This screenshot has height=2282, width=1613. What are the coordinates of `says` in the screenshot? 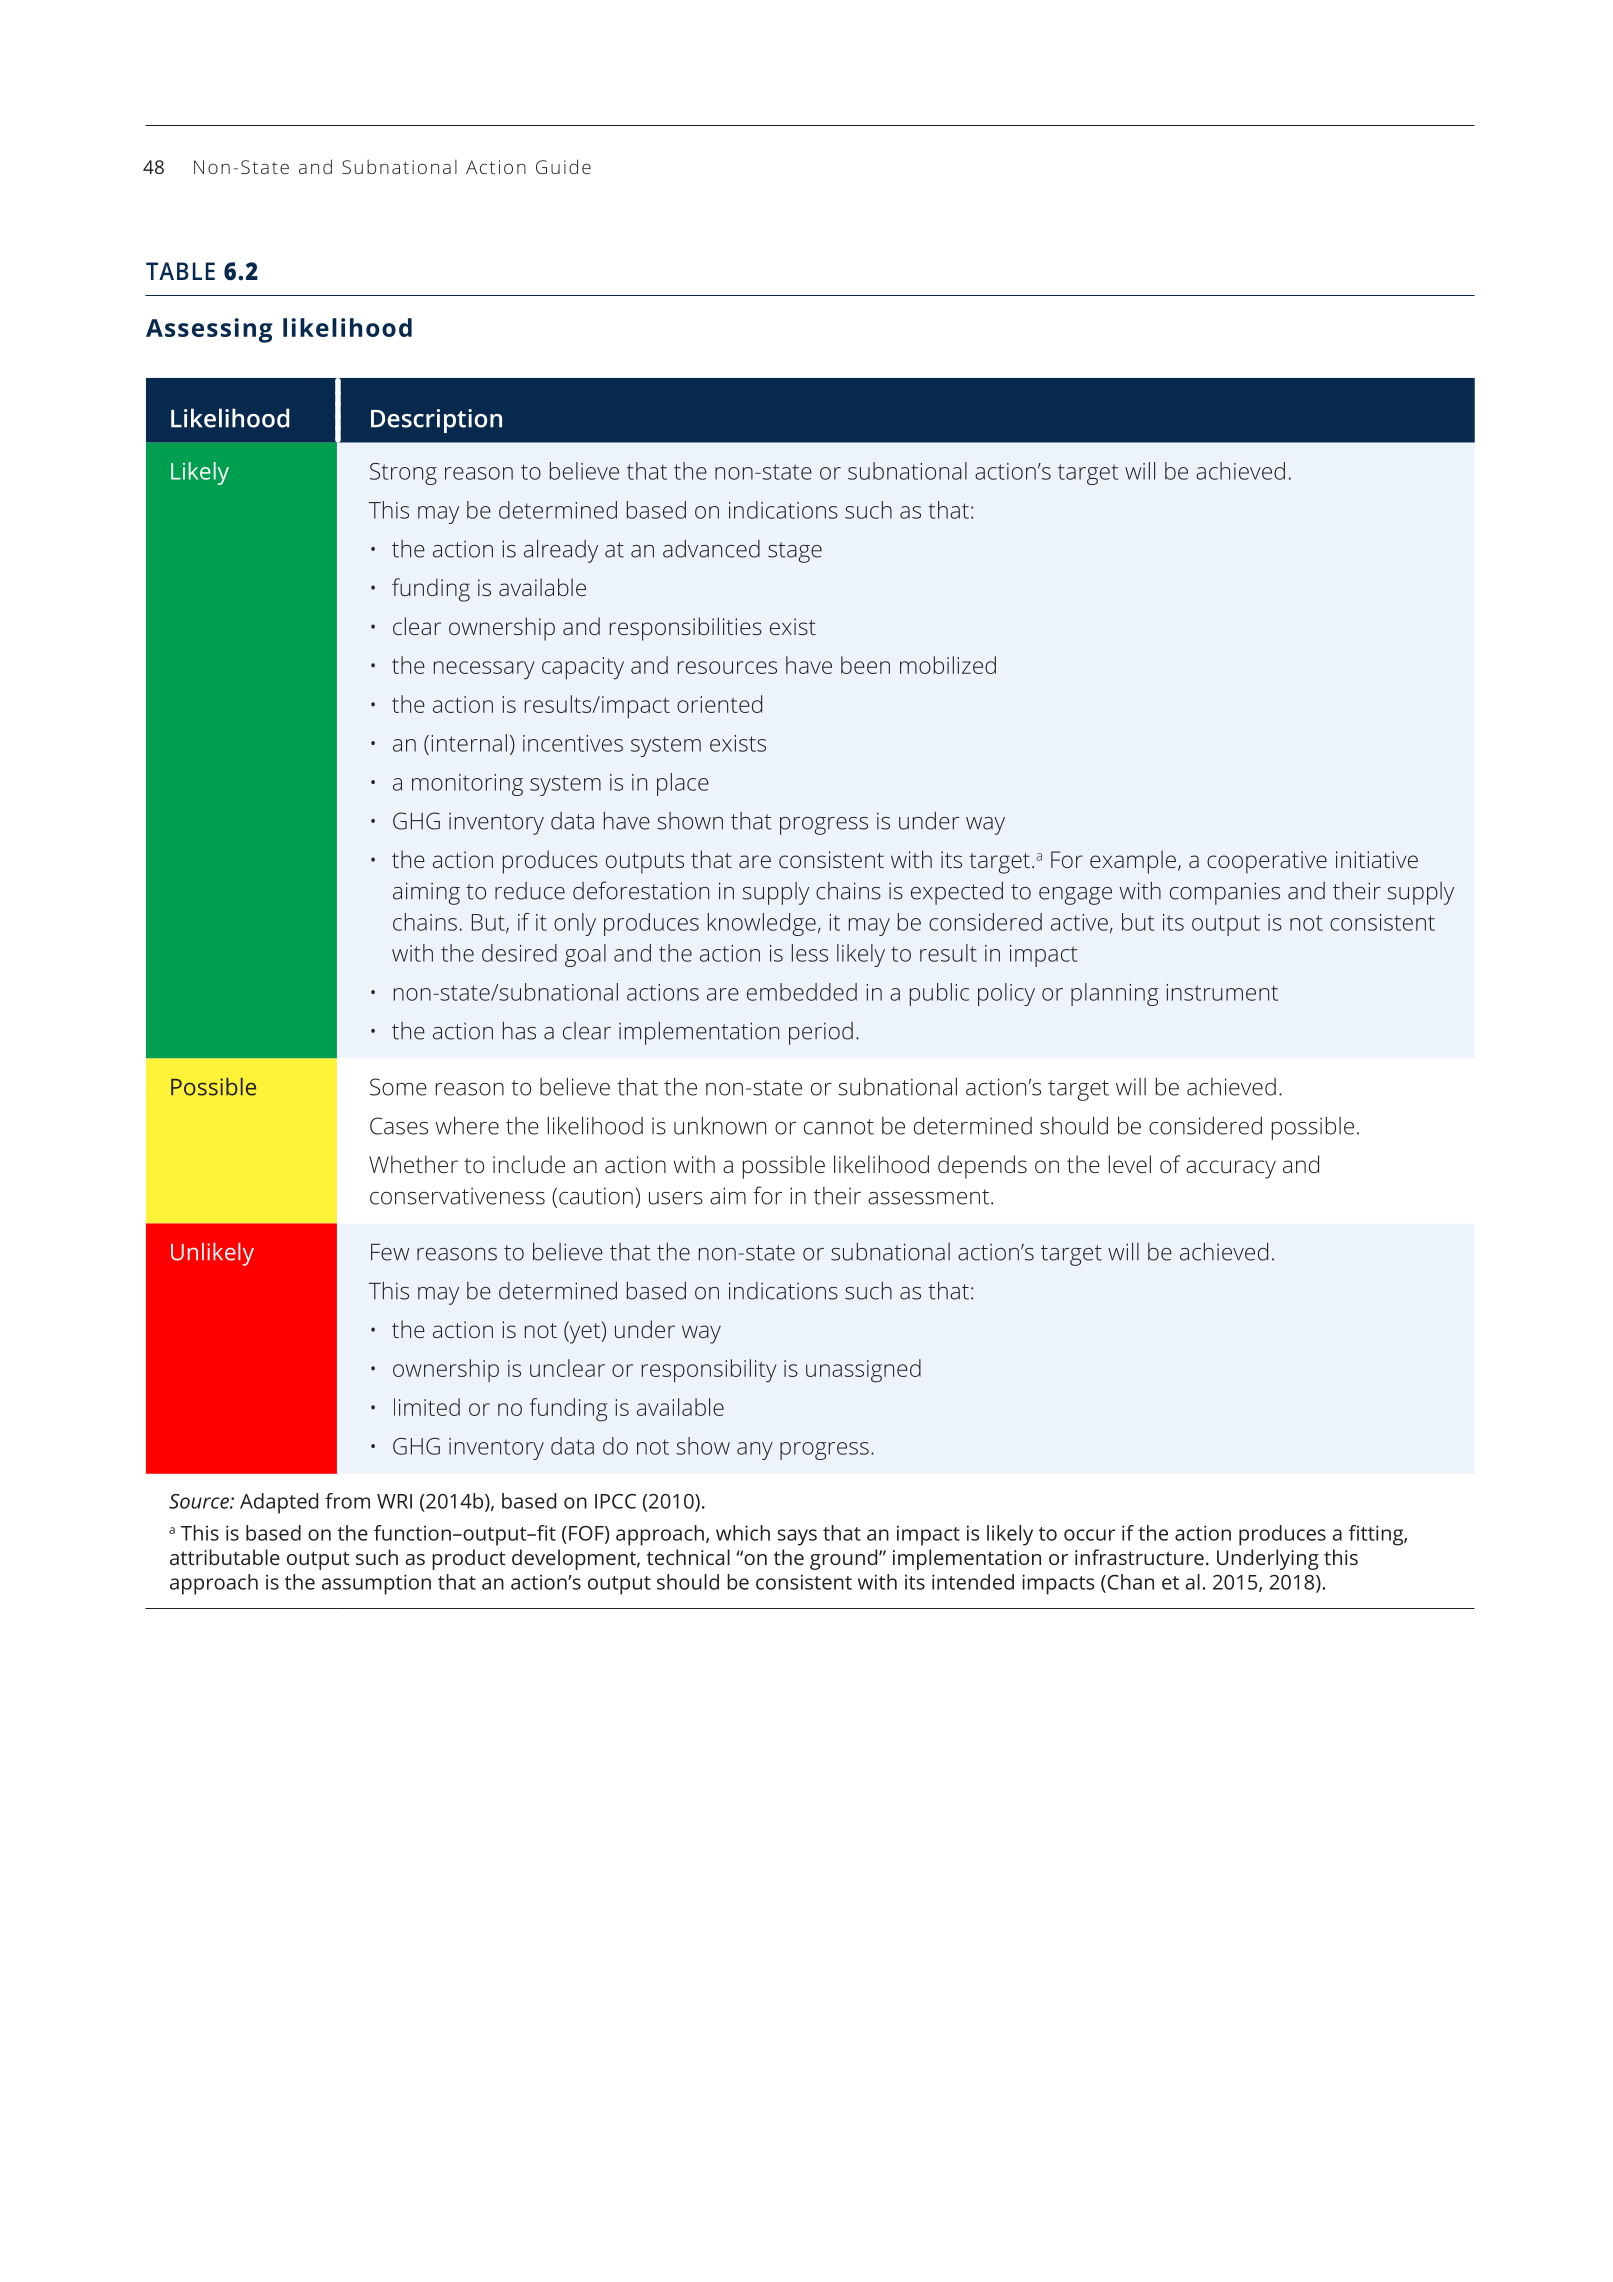 It's located at (797, 1537).
